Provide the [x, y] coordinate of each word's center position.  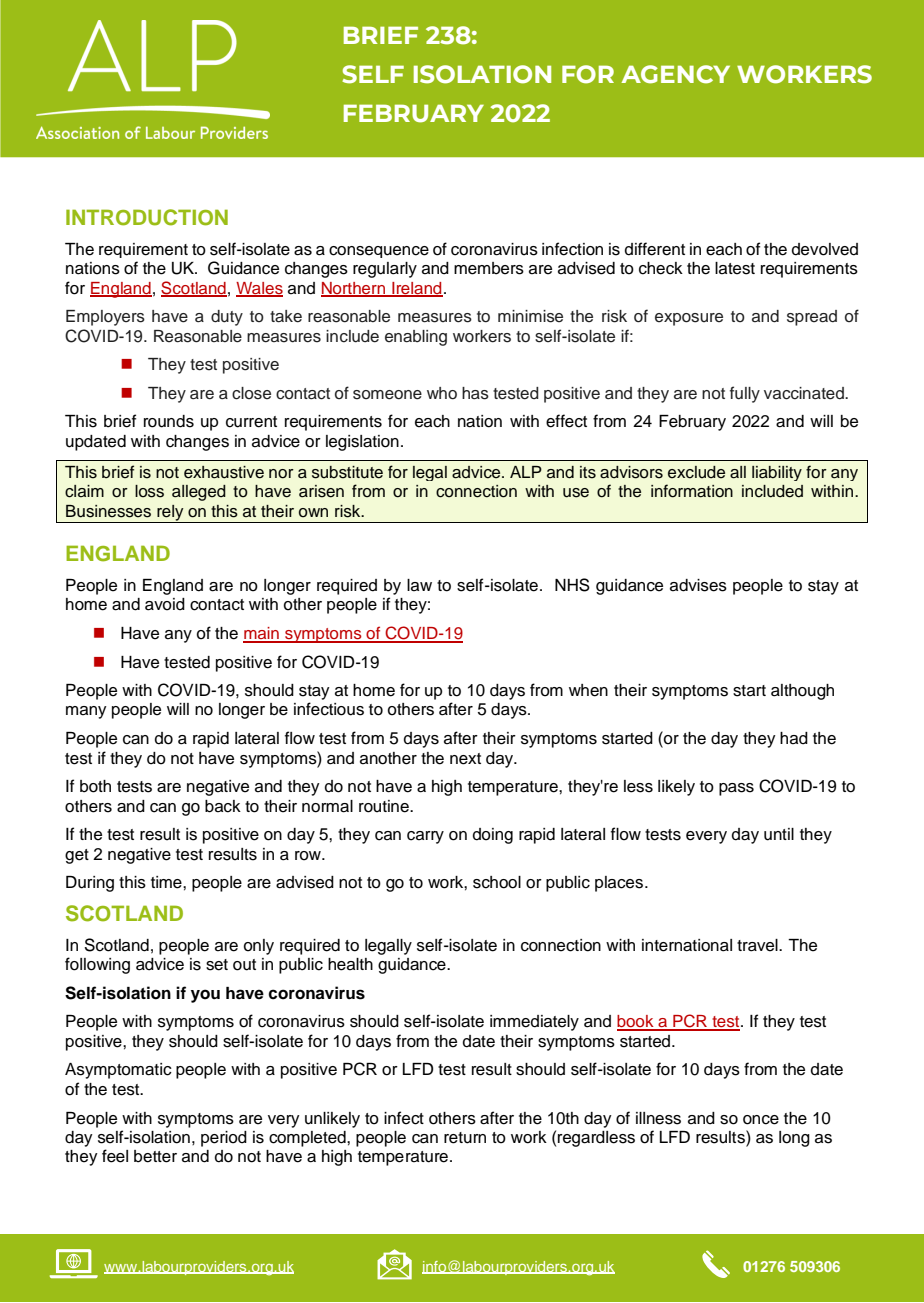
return [465, 1138]
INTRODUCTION [147, 217]
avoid [165, 604]
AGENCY [675, 74]
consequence [379, 252]
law [419, 585]
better [155, 1156]
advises [698, 585]
